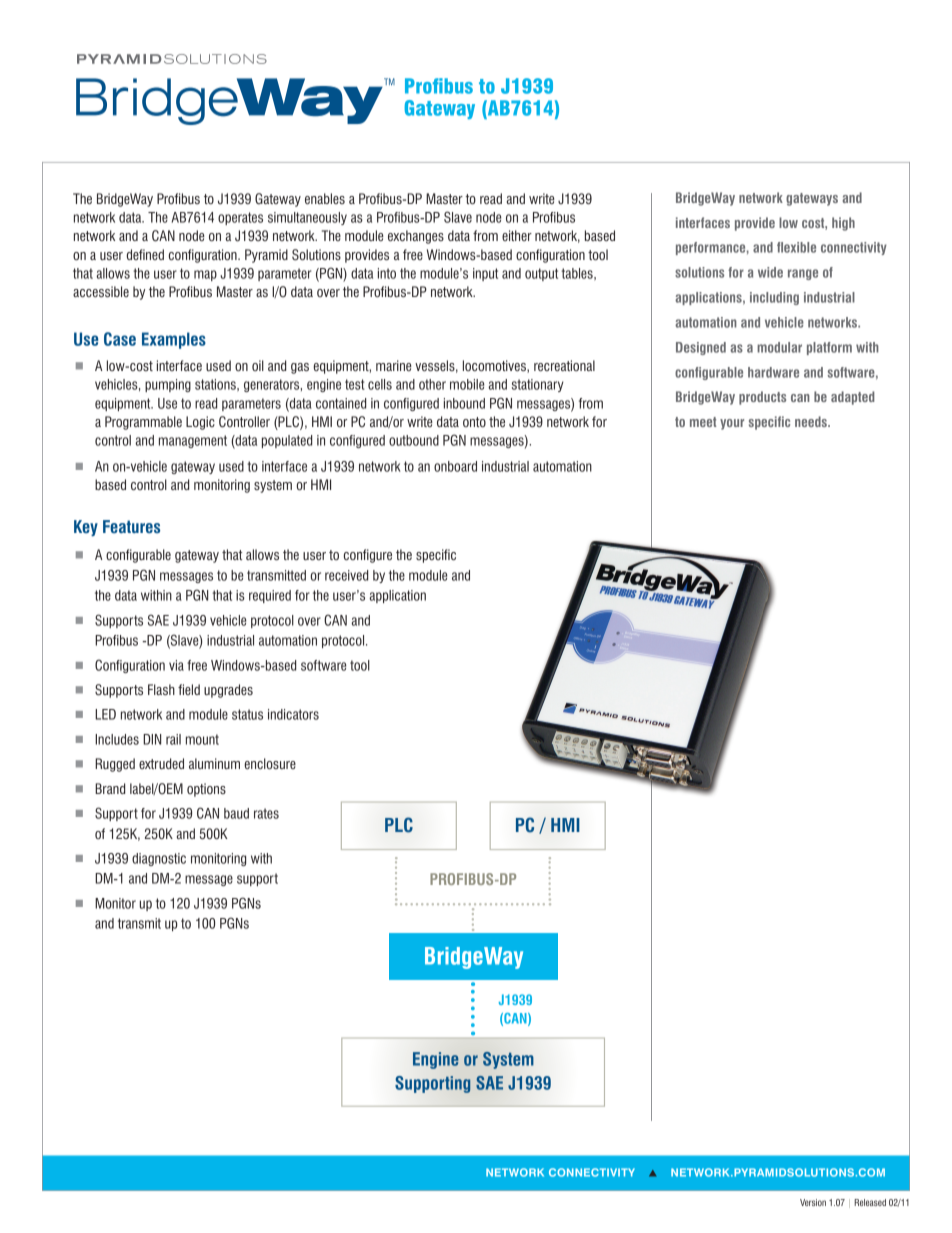  Describe the element at coordinates (843, 224) in the document. I see `high` at that location.
